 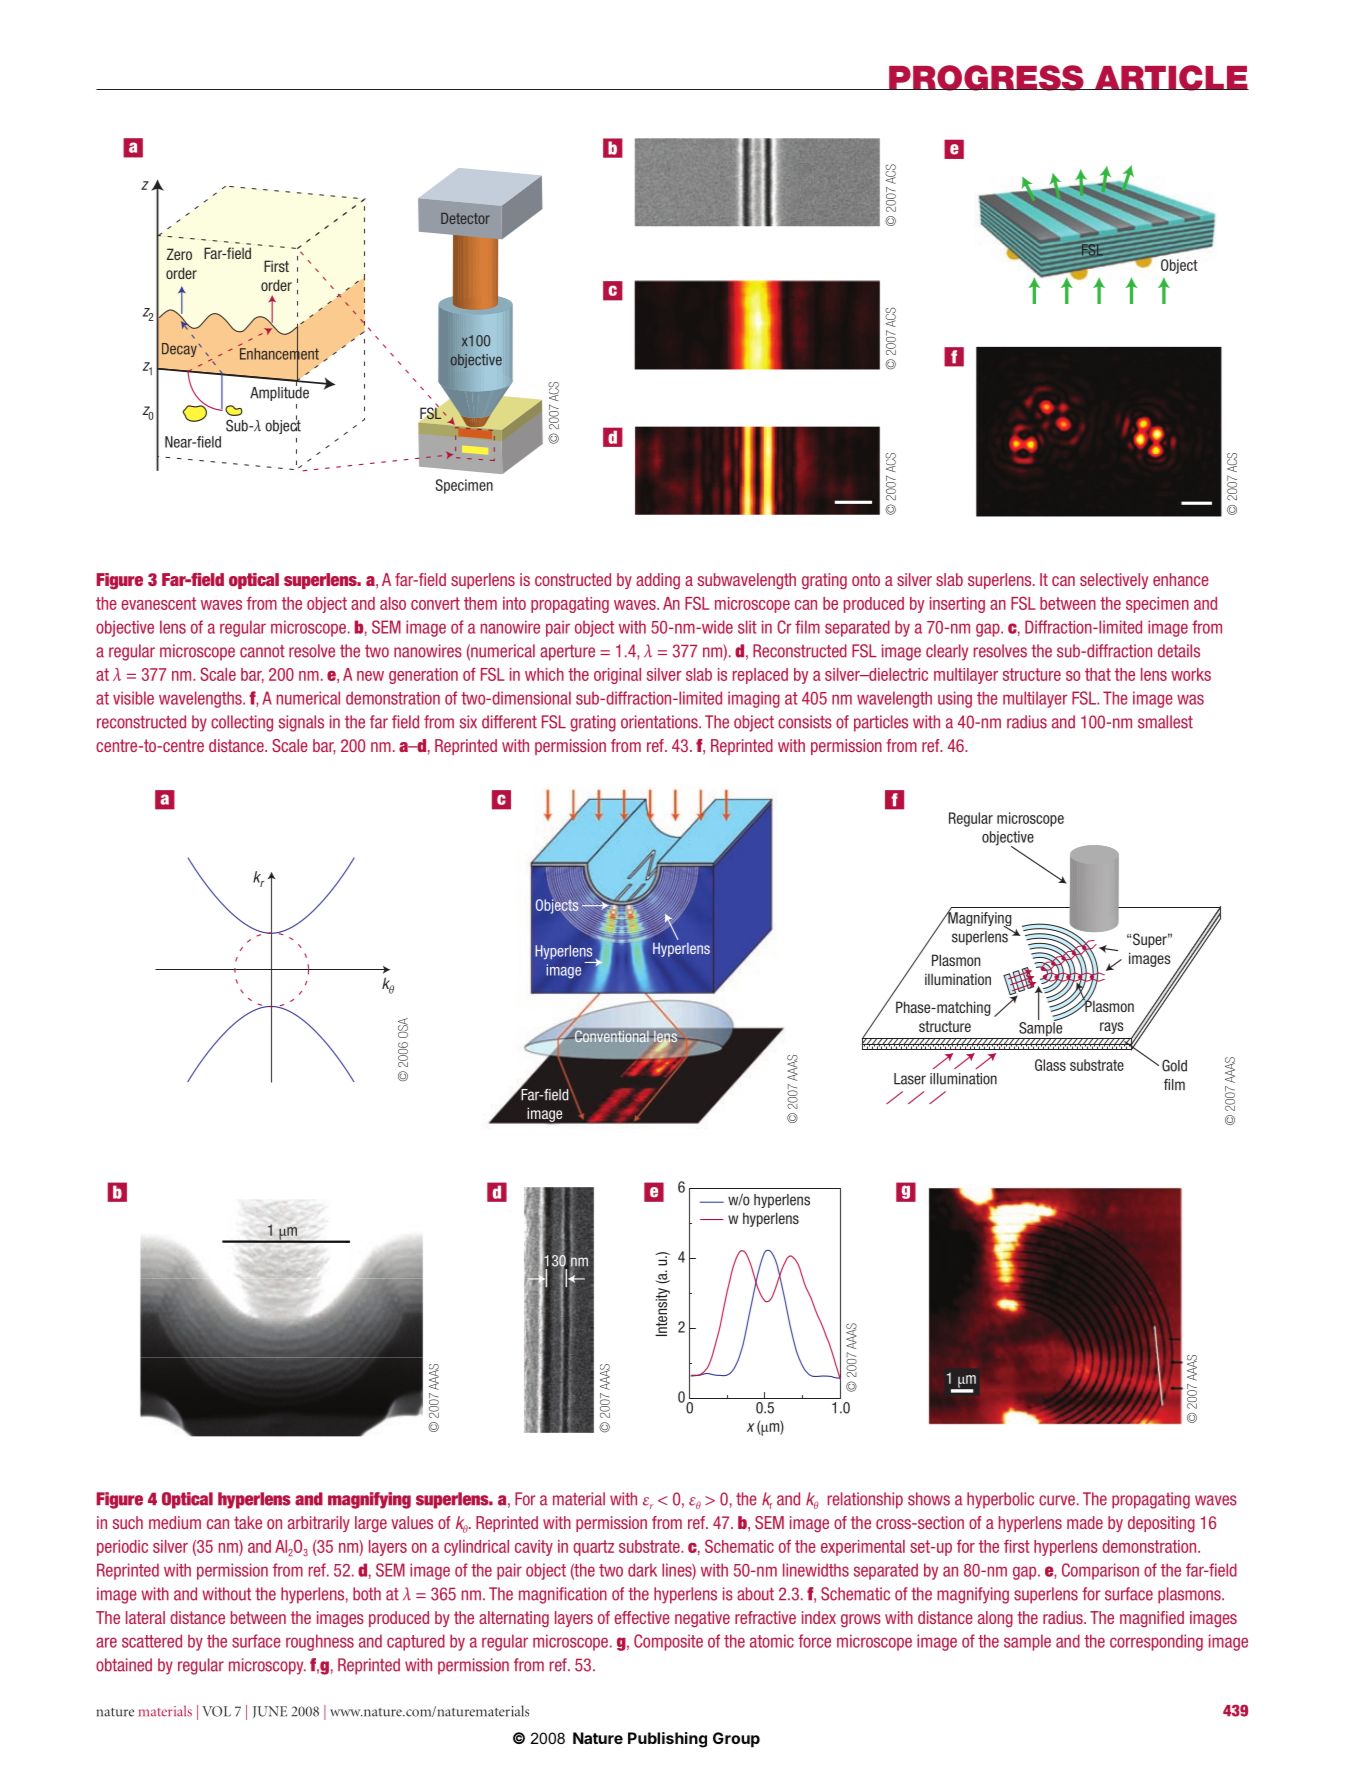 What do you see at coordinates (1112, 1028) in the page?
I see `rays` at bounding box center [1112, 1028].
